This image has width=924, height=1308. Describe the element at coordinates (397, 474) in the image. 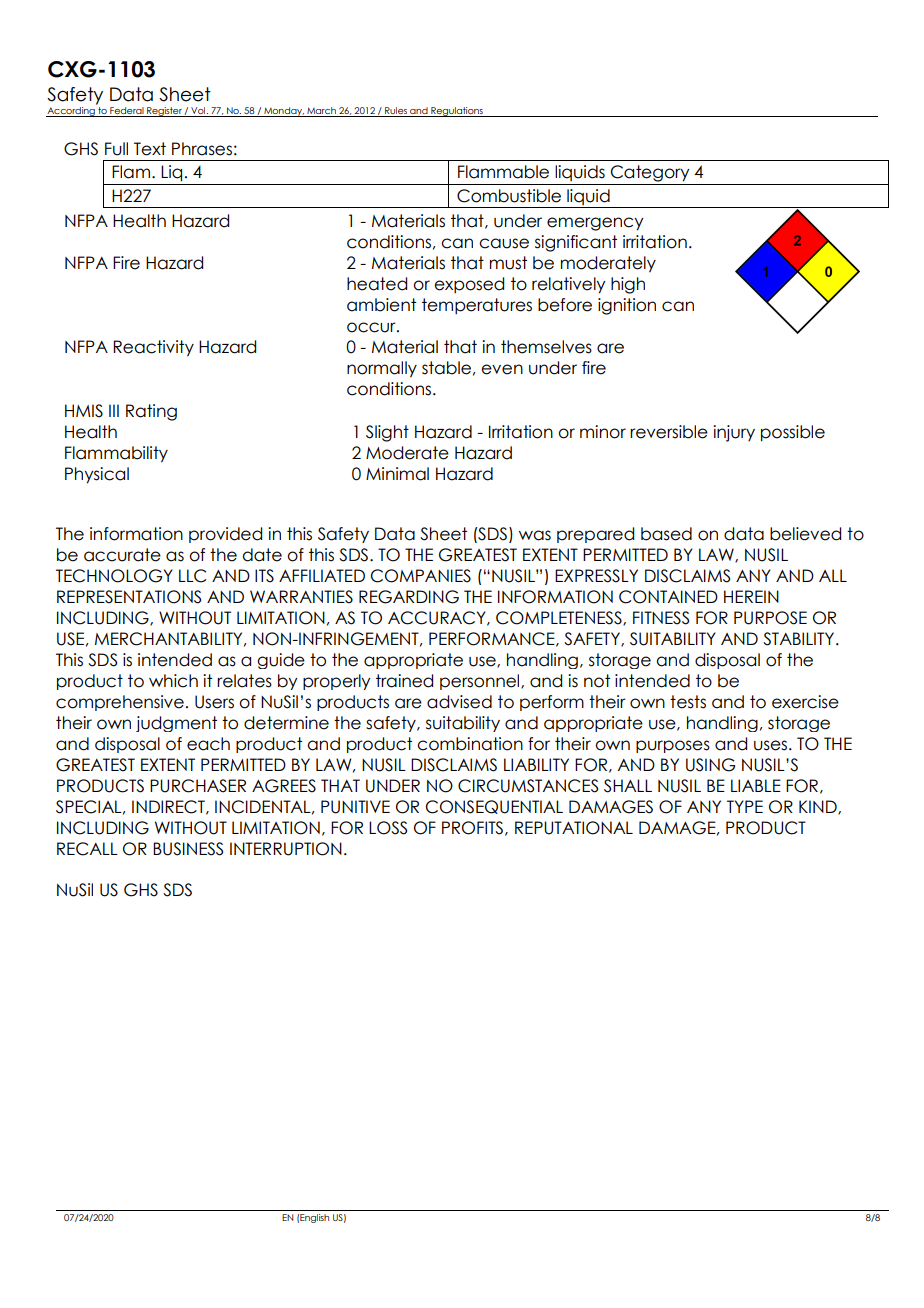

I see `Minimal` at that location.
